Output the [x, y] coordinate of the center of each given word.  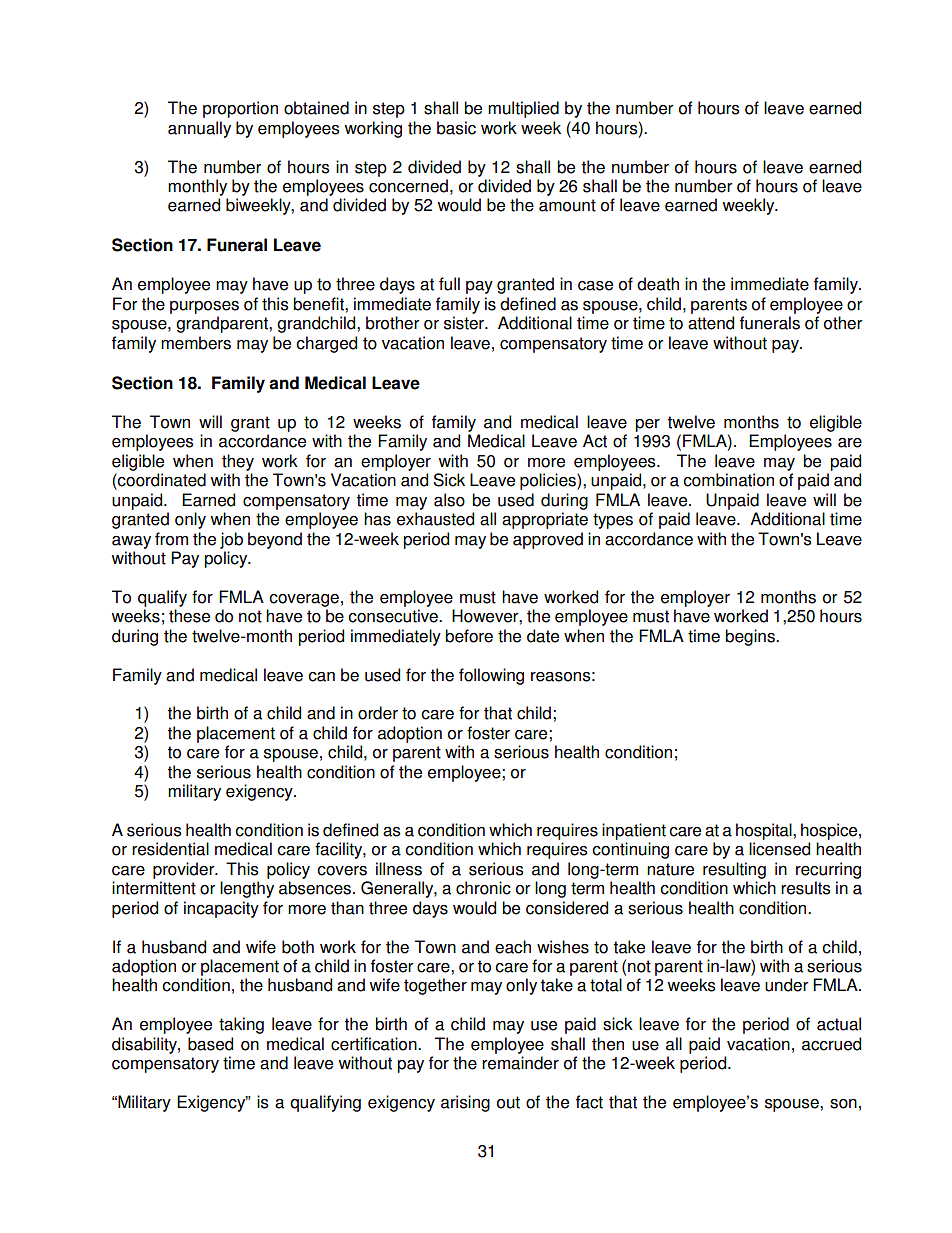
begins [751, 637]
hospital [765, 831]
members [196, 343]
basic [456, 128]
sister [465, 323]
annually [199, 129]
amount [567, 205]
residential [170, 849]
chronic [483, 888]
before [469, 636]
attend [711, 323]
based [210, 1044]
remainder [520, 1063]
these [189, 616]
